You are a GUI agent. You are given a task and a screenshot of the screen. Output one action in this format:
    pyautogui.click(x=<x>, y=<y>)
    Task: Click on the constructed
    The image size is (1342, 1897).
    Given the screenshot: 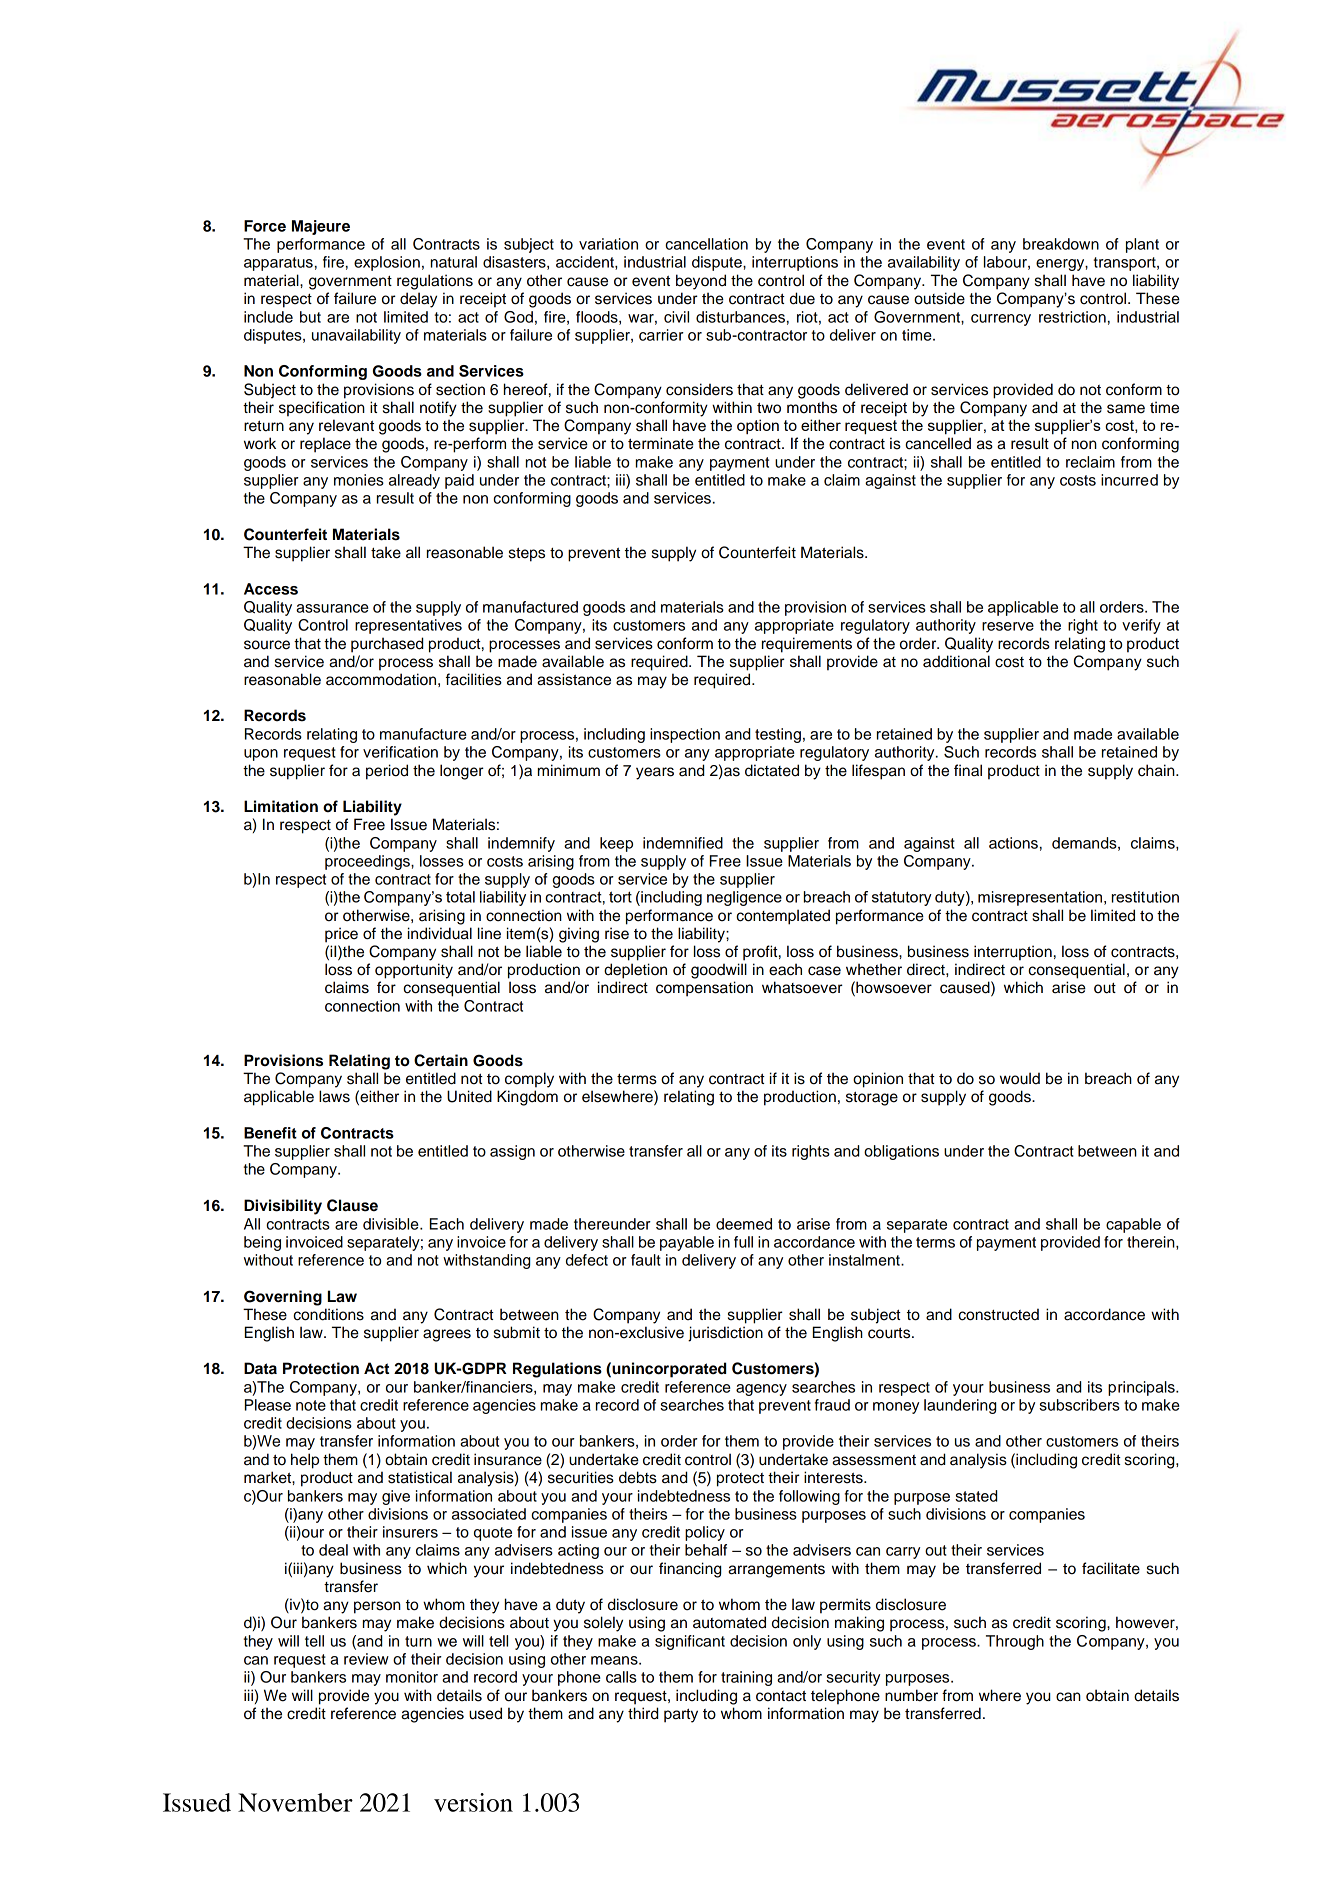 What is the action you would take?
    pyautogui.click(x=998, y=1314)
